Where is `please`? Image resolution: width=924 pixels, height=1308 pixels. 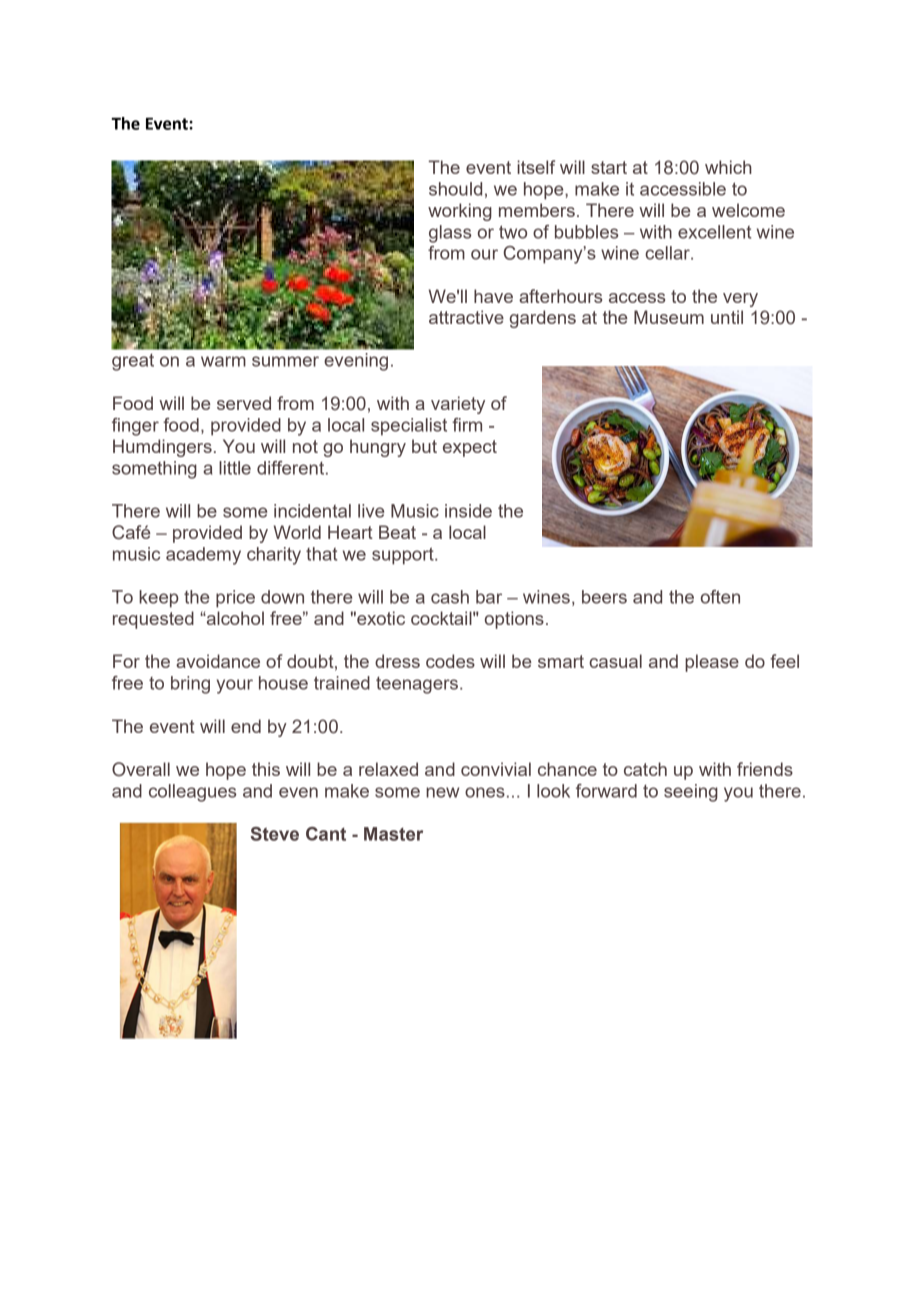 please is located at coordinates (712, 663).
